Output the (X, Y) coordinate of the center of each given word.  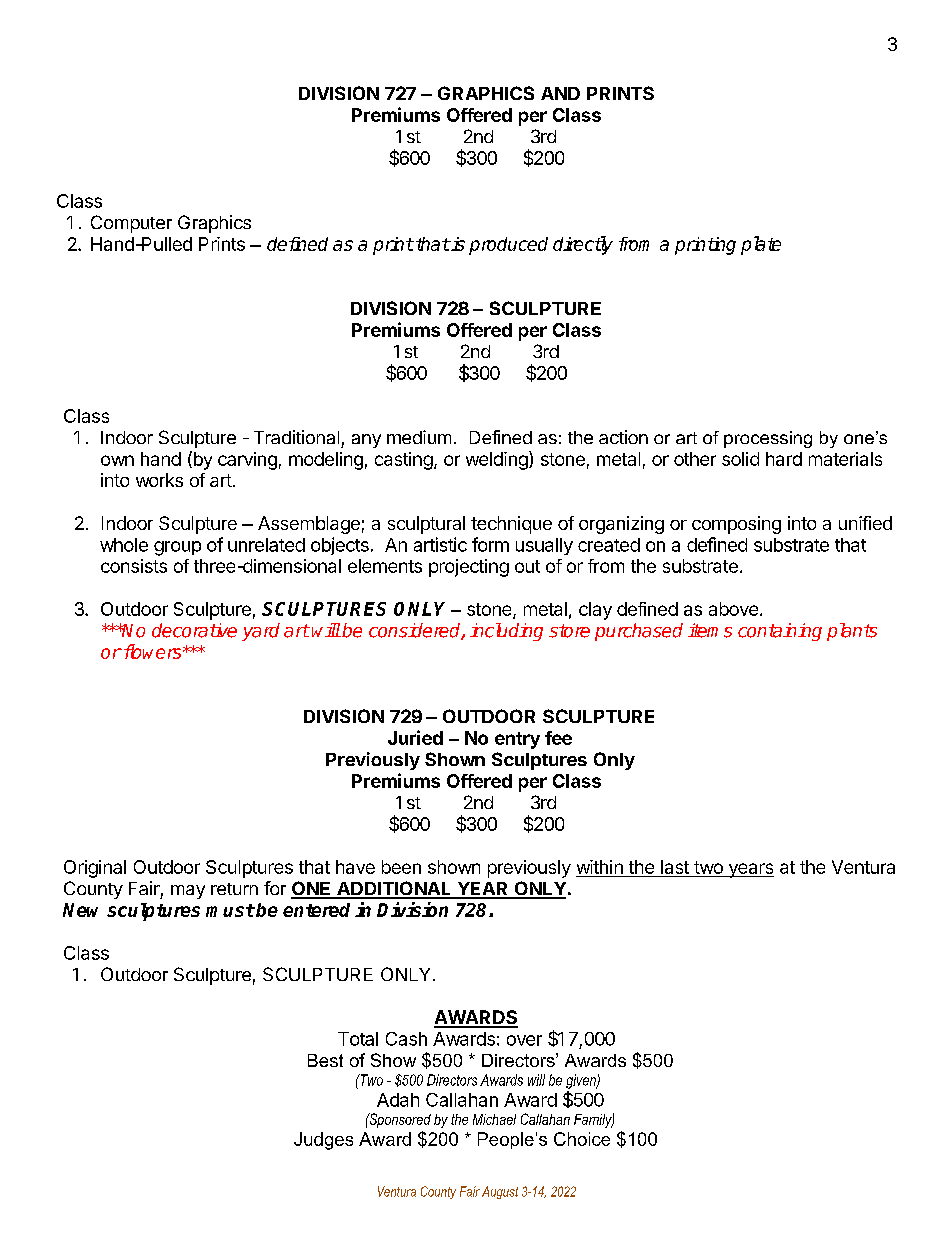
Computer (131, 224)
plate (761, 245)
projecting (469, 568)
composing (736, 525)
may (188, 892)
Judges (323, 1141)
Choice (582, 1139)
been (401, 867)
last (675, 867)
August (500, 1192)
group (177, 548)
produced (508, 246)
